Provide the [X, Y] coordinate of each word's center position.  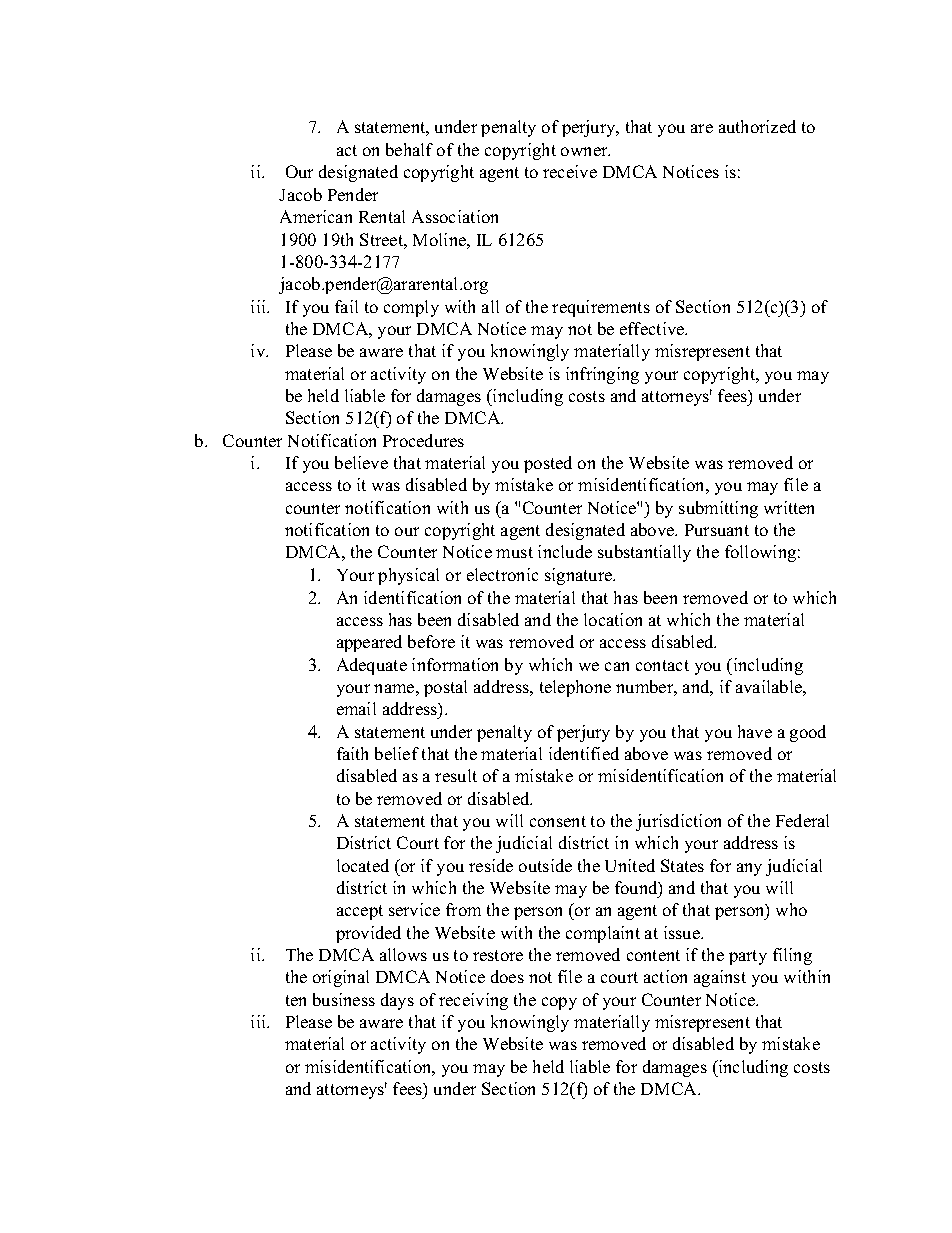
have [755, 731]
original [341, 978]
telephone [575, 688]
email [356, 708]
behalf [409, 149]
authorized [757, 126]
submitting [718, 509]
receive [570, 171]
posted [548, 464]
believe [361, 462]
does [507, 976]
